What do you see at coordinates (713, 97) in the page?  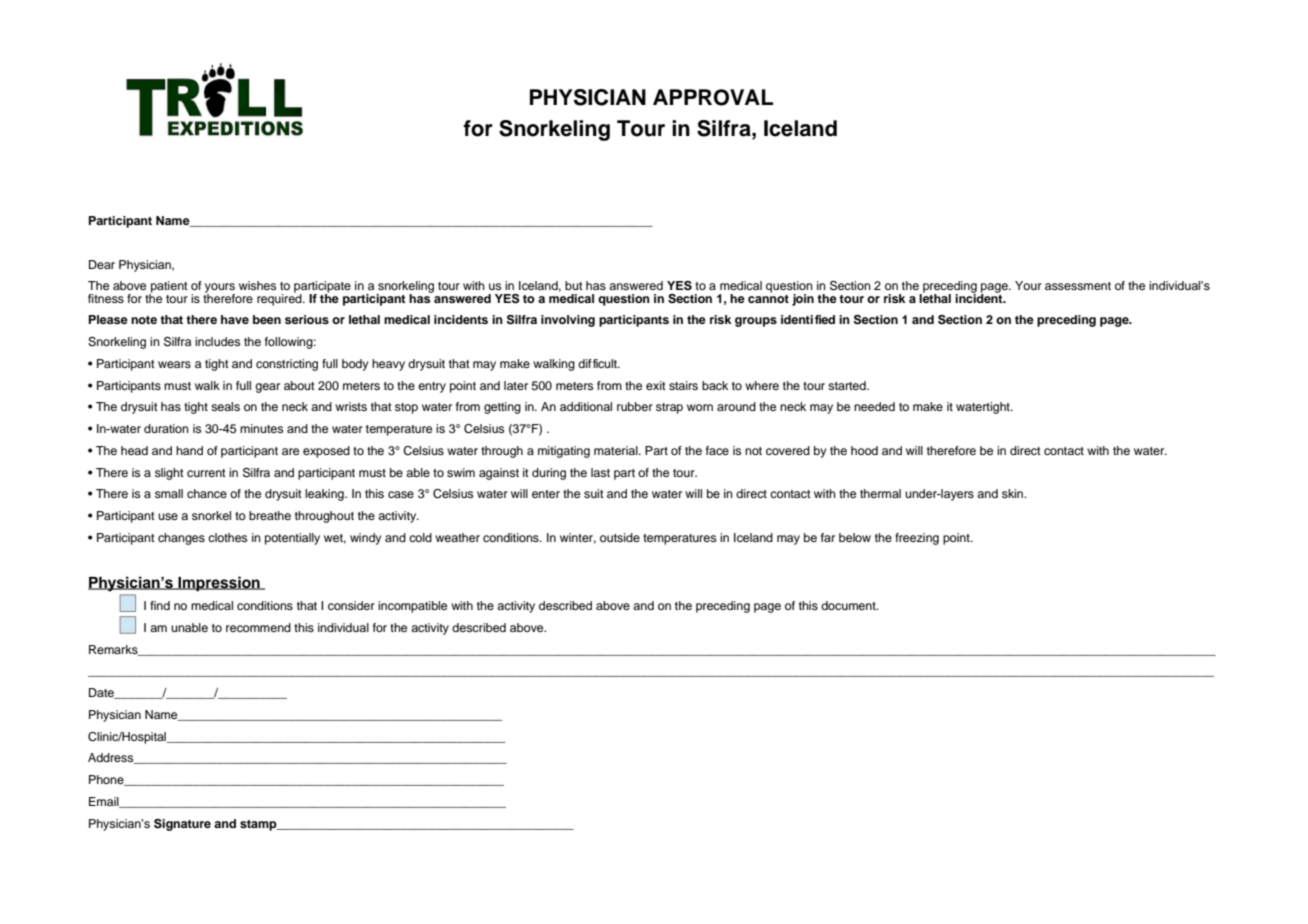 I see `APPROVAL` at bounding box center [713, 97].
